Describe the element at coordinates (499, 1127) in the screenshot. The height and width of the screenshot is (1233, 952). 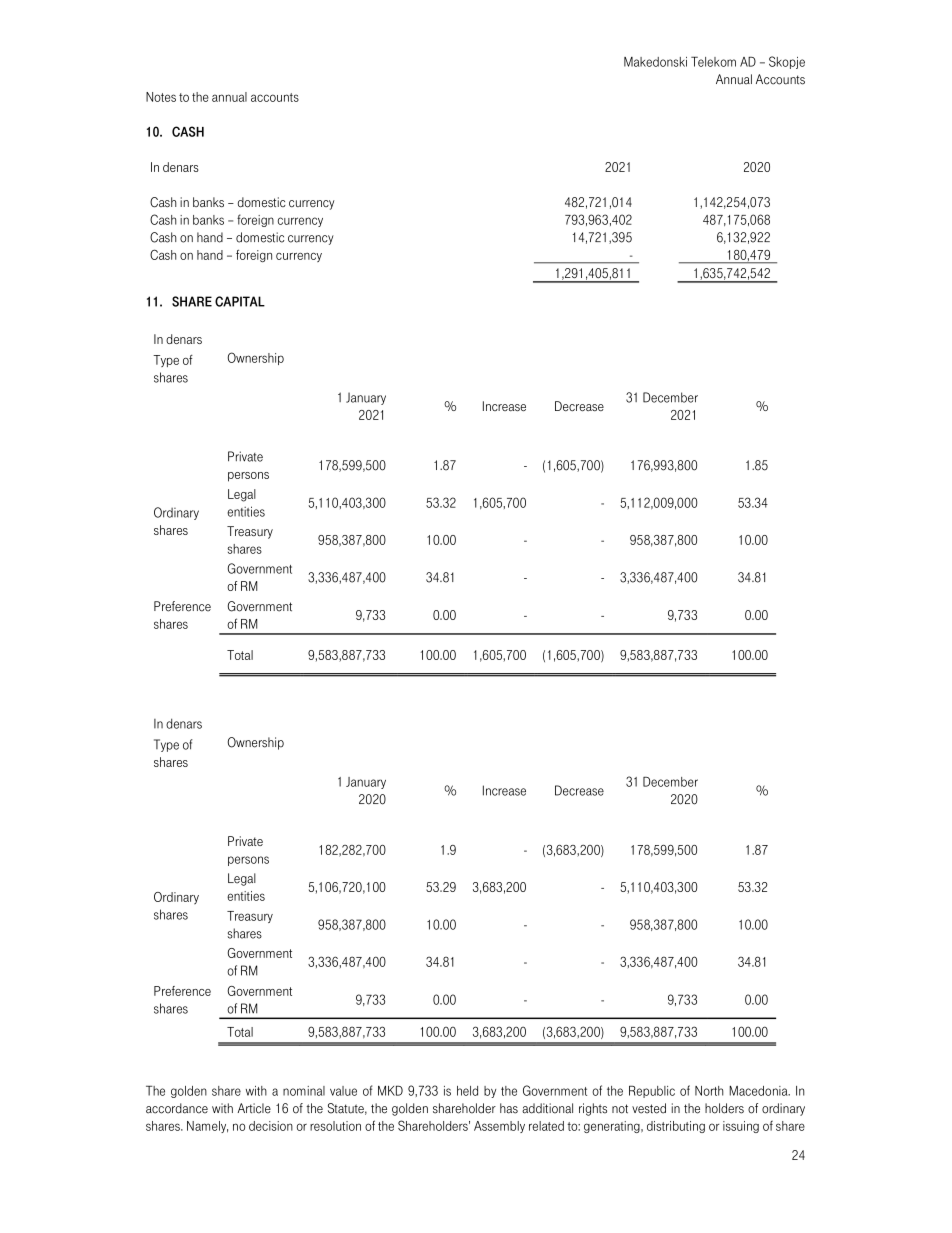
I see `Assembly` at that location.
